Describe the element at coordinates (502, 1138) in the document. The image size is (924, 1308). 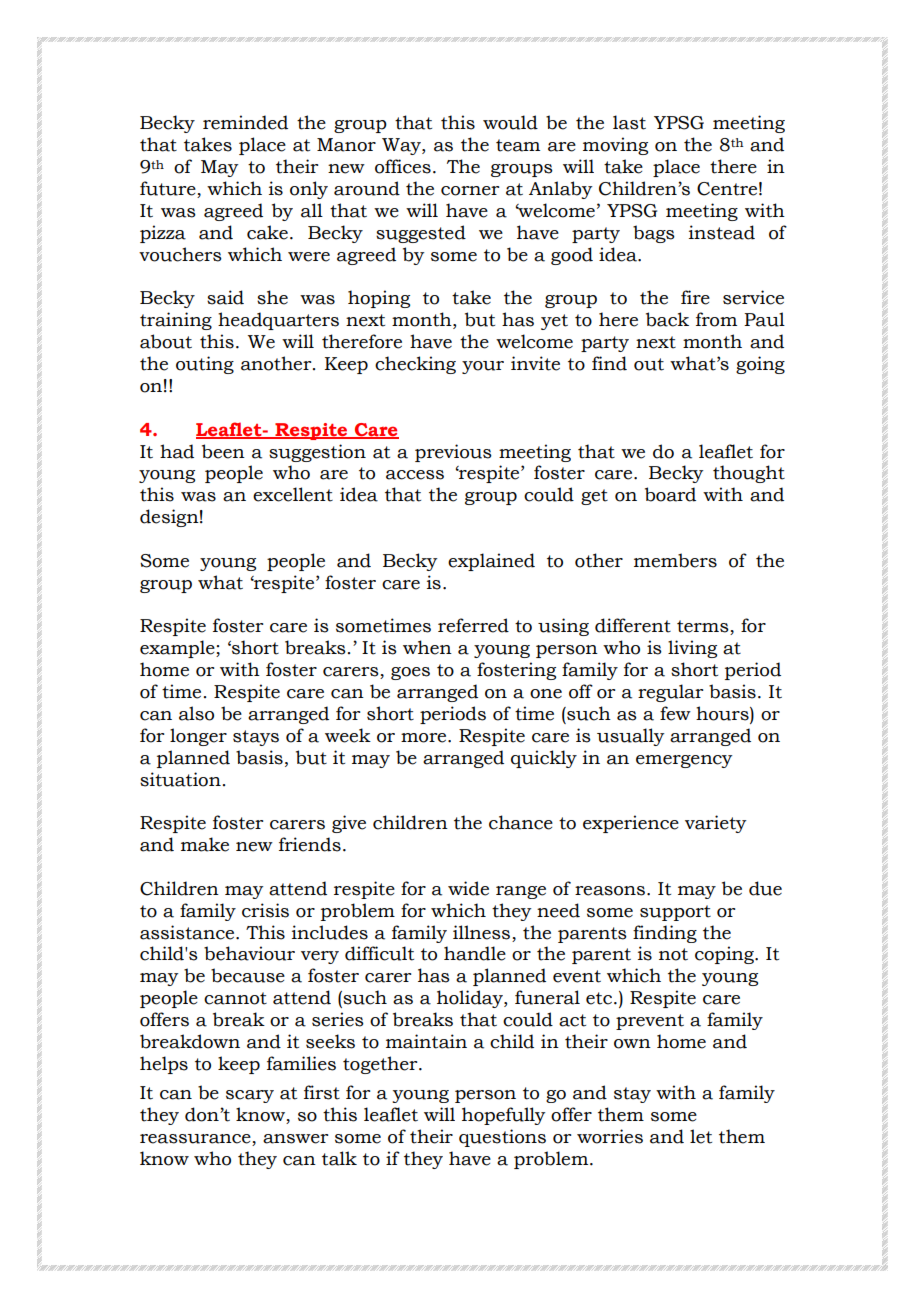
I see `questions` at that location.
